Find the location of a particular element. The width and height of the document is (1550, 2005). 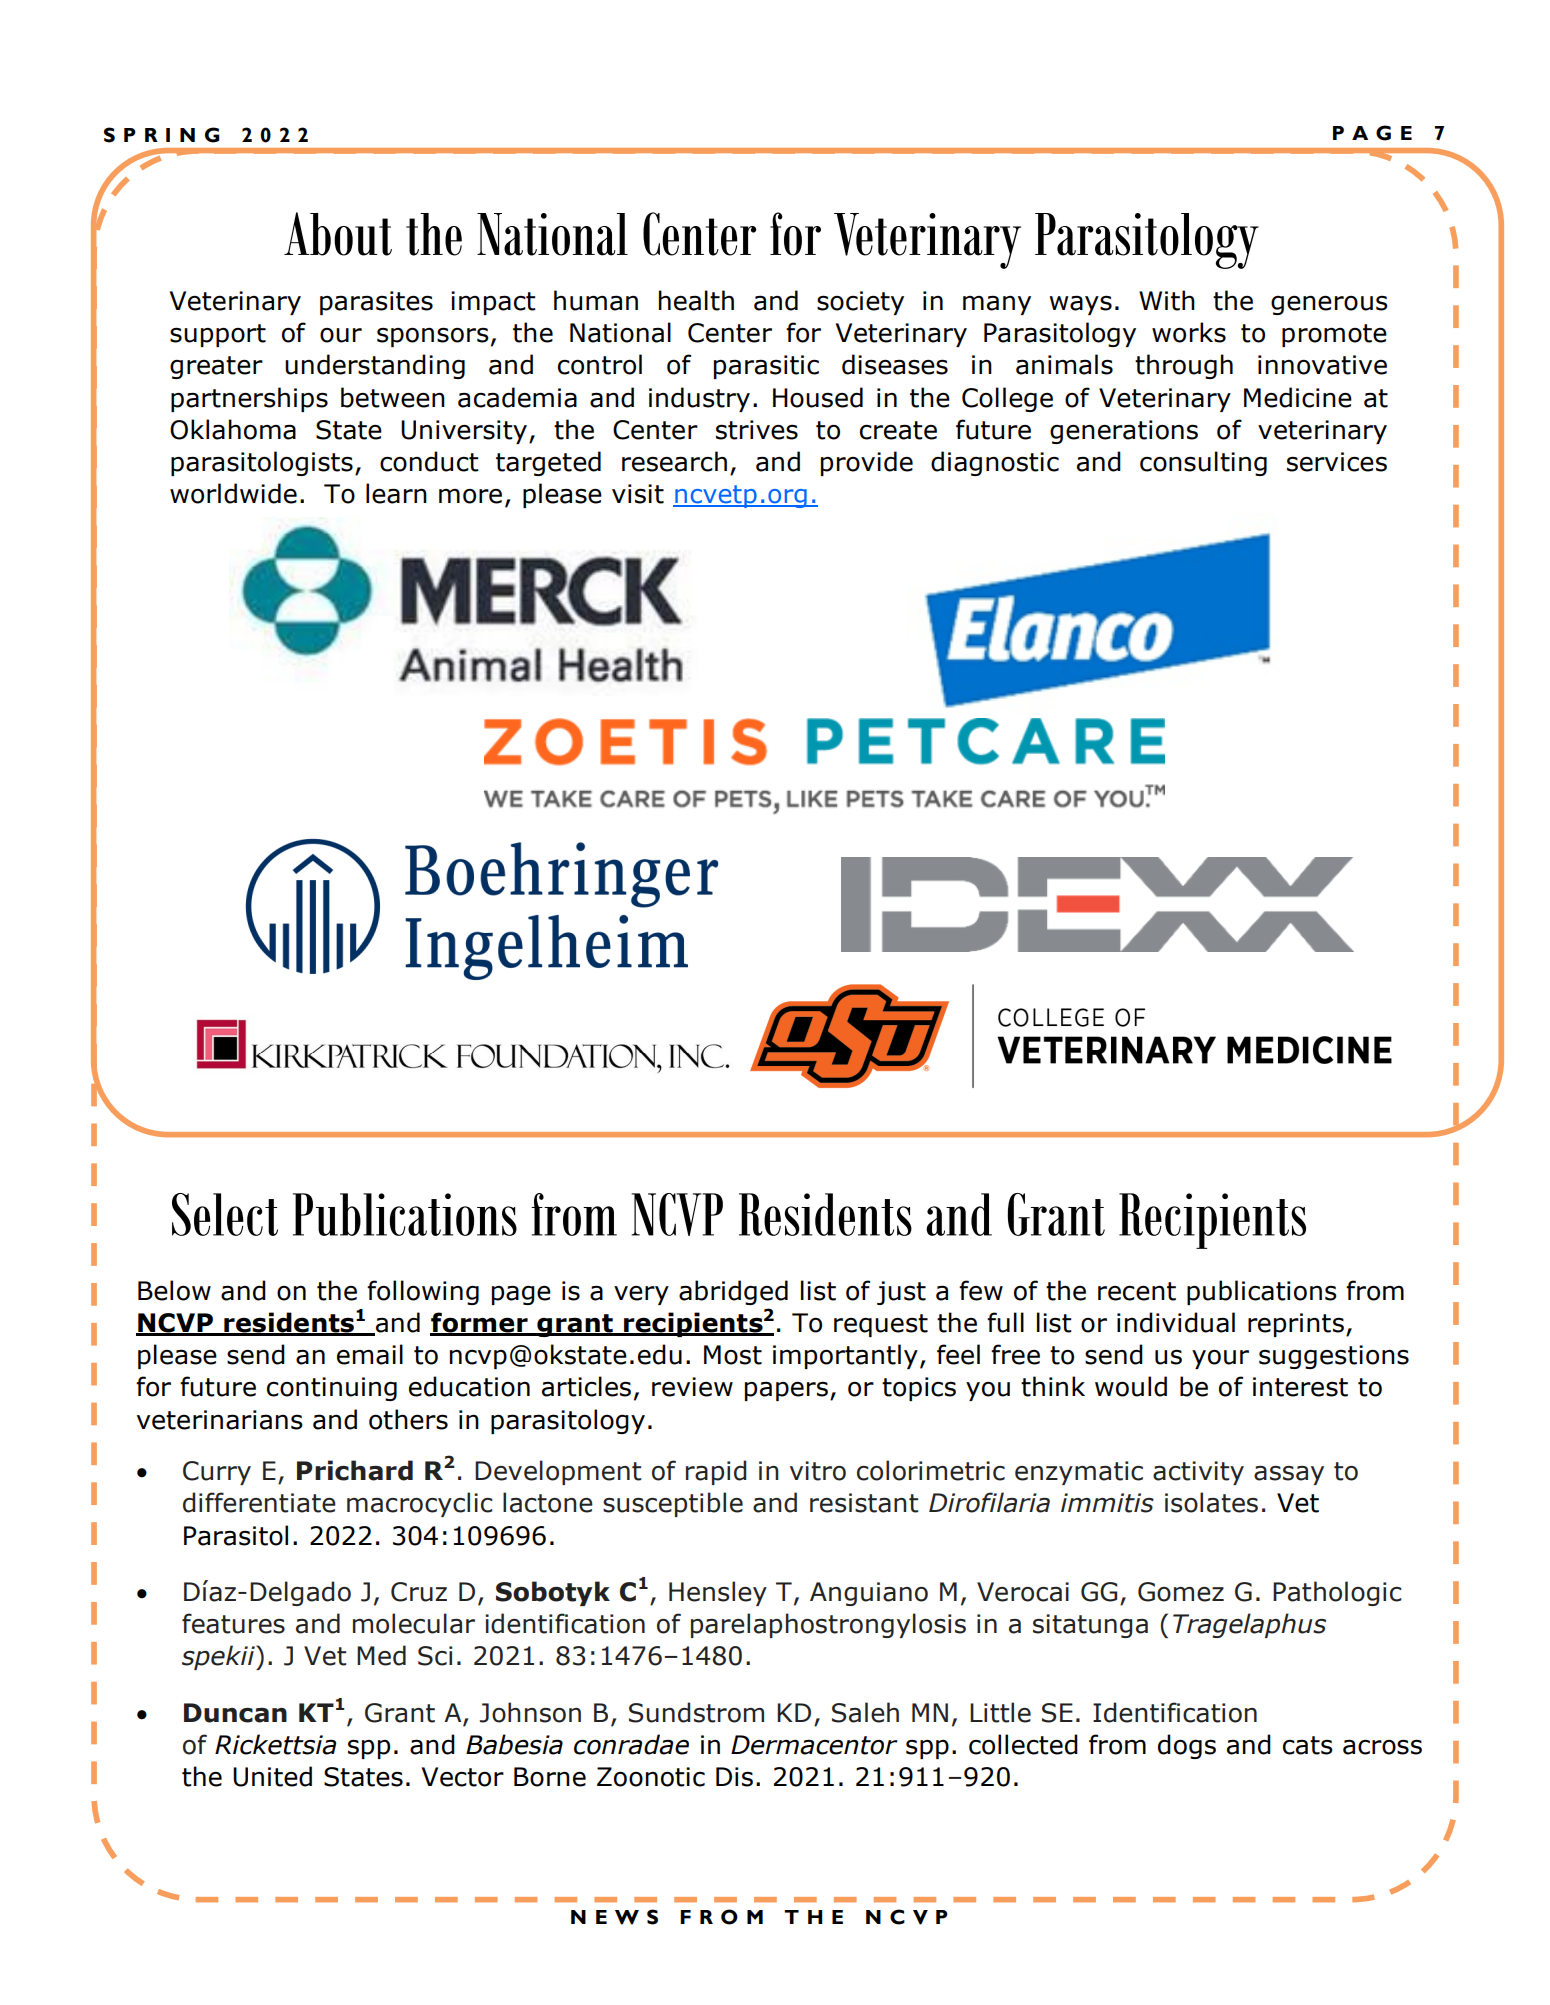

recent is located at coordinates (1137, 1291).
